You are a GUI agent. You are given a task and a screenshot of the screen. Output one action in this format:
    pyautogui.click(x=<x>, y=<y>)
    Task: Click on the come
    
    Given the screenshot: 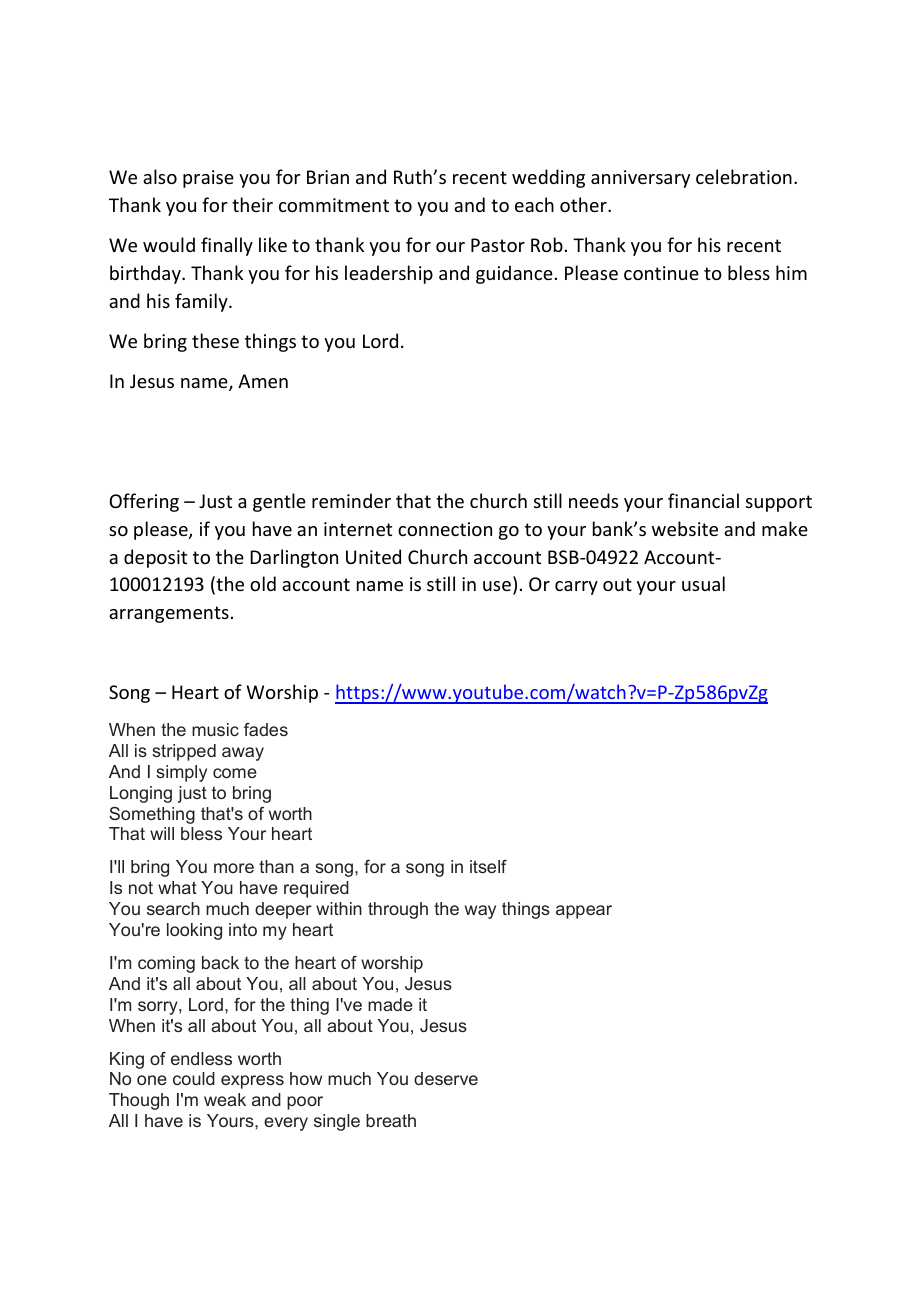 What is the action you would take?
    pyautogui.click(x=235, y=773)
